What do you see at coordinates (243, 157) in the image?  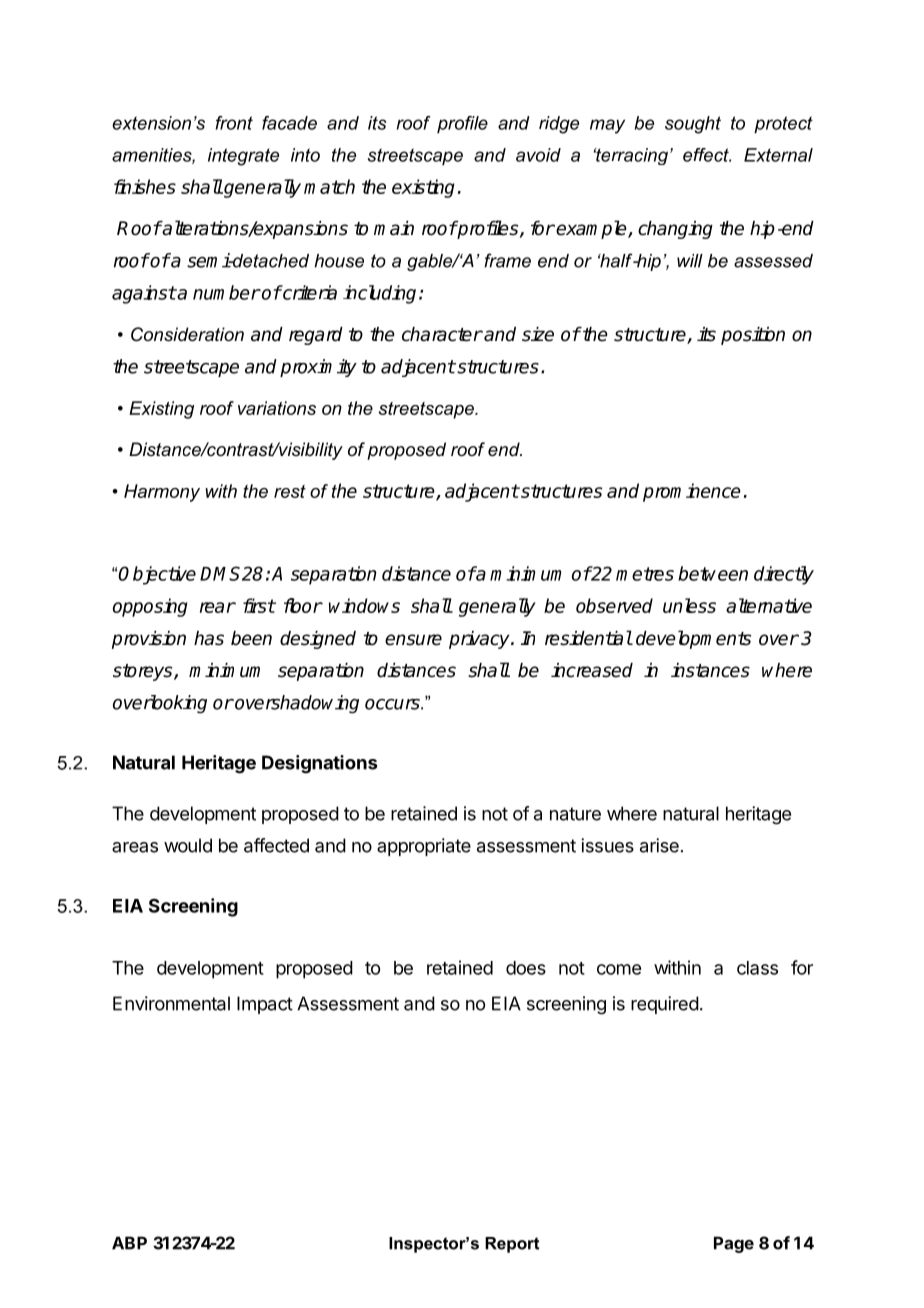 I see `integrate` at bounding box center [243, 157].
